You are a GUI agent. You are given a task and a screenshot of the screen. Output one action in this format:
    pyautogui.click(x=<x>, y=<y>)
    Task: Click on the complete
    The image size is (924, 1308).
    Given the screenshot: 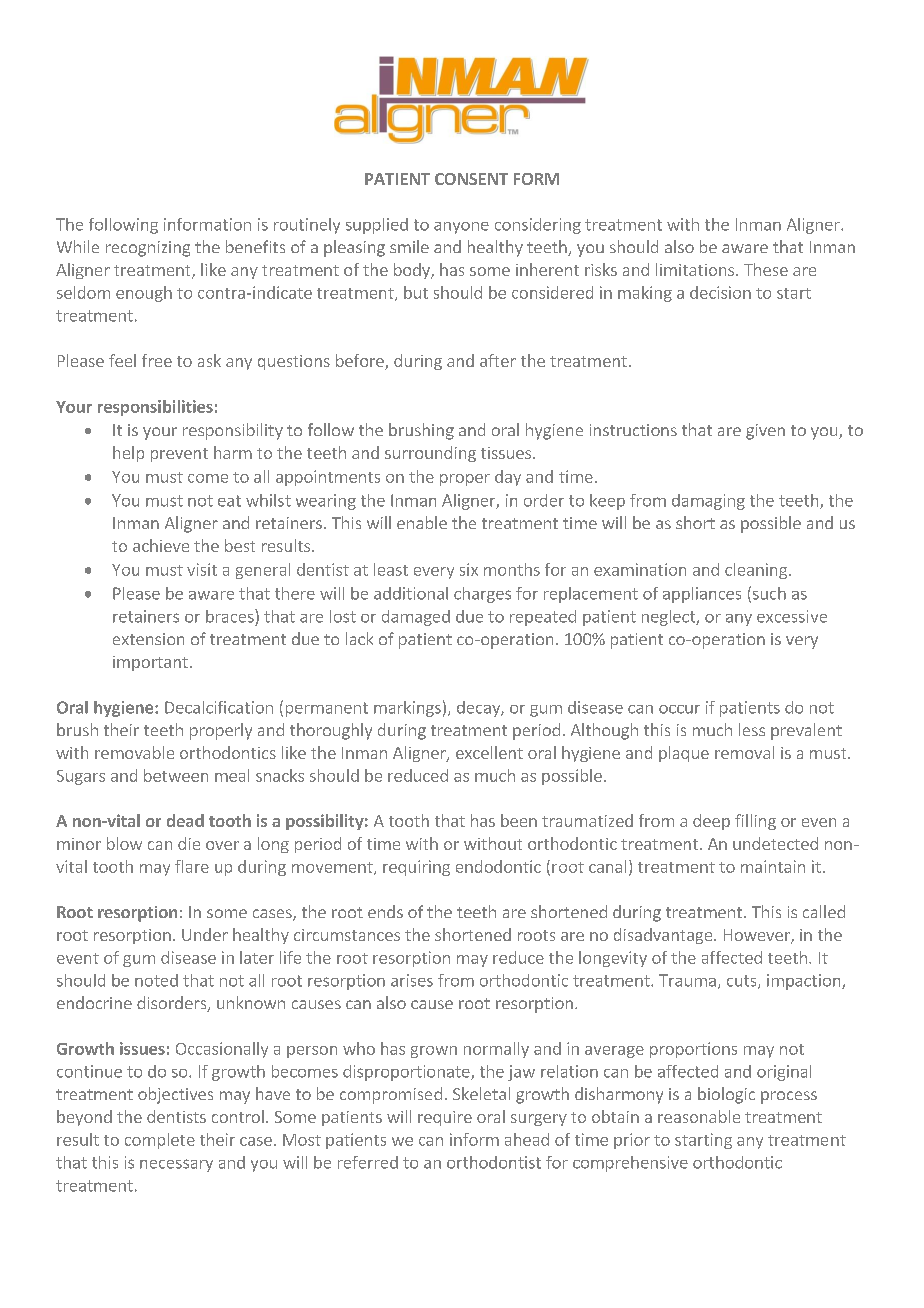 What is the action you would take?
    pyautogui.click(x=160, y=1141)
